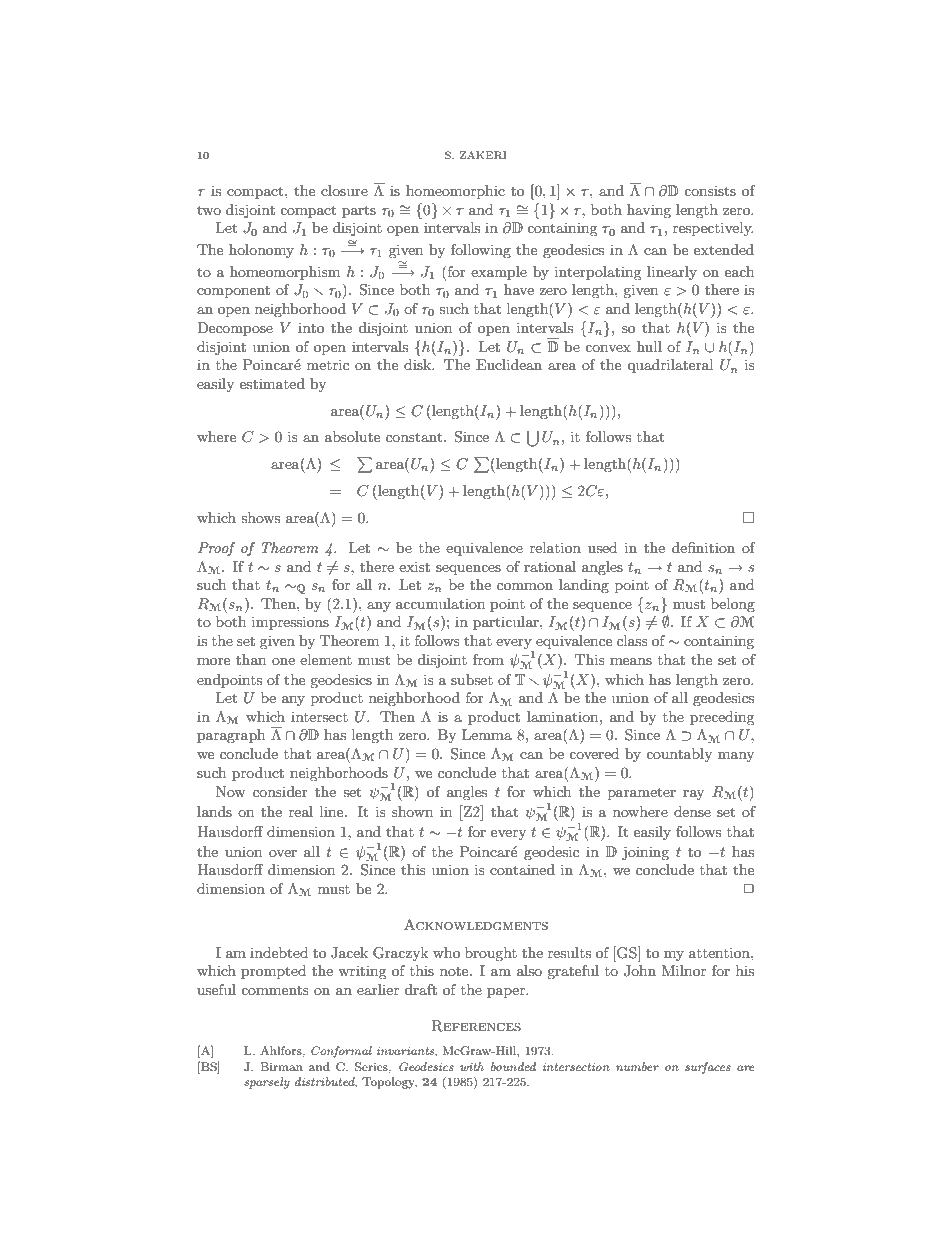 This image has width=952, height=1233. I want to click on consider, so click(280, 791).
